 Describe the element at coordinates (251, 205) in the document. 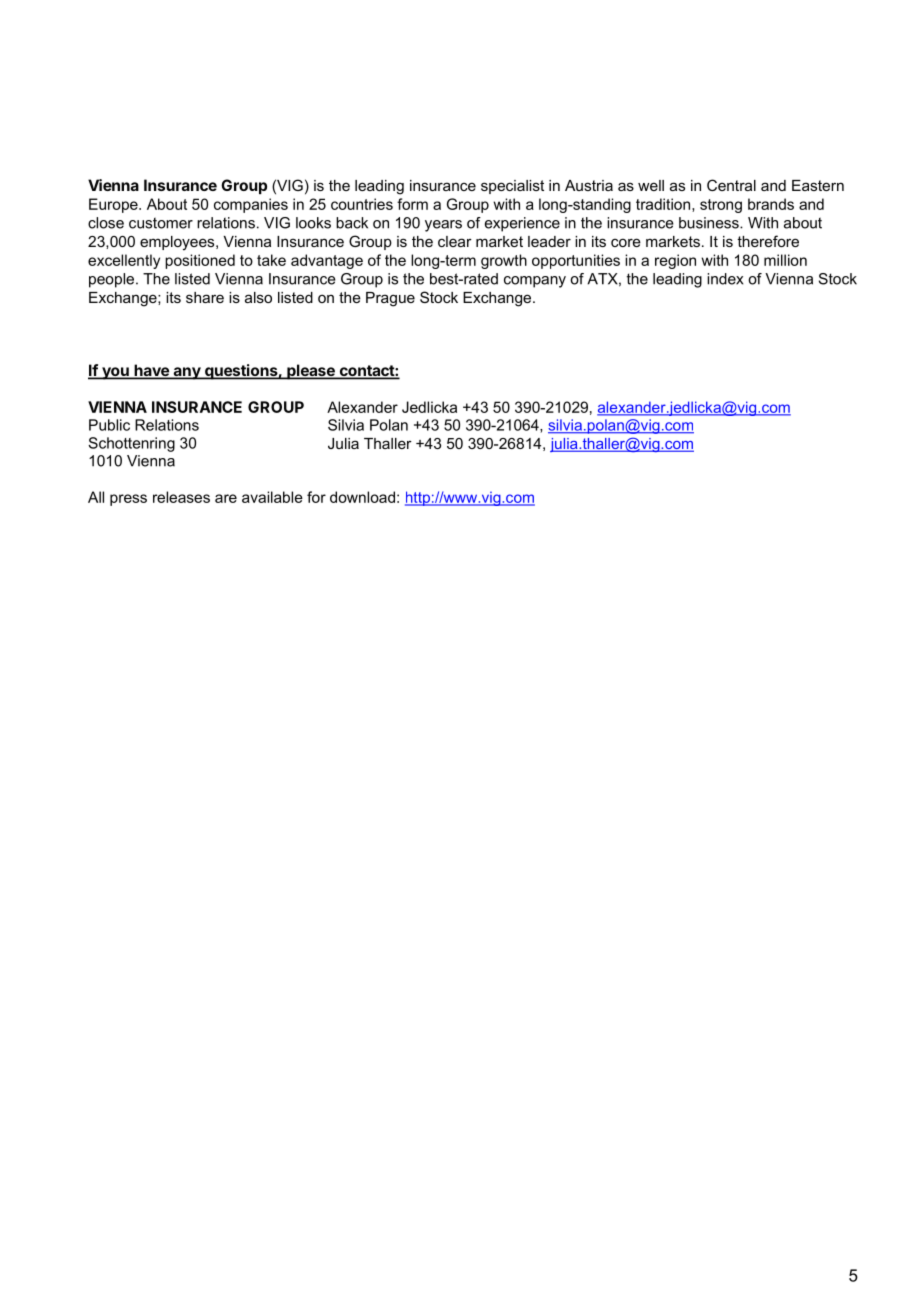

I see `companies` at that location.
